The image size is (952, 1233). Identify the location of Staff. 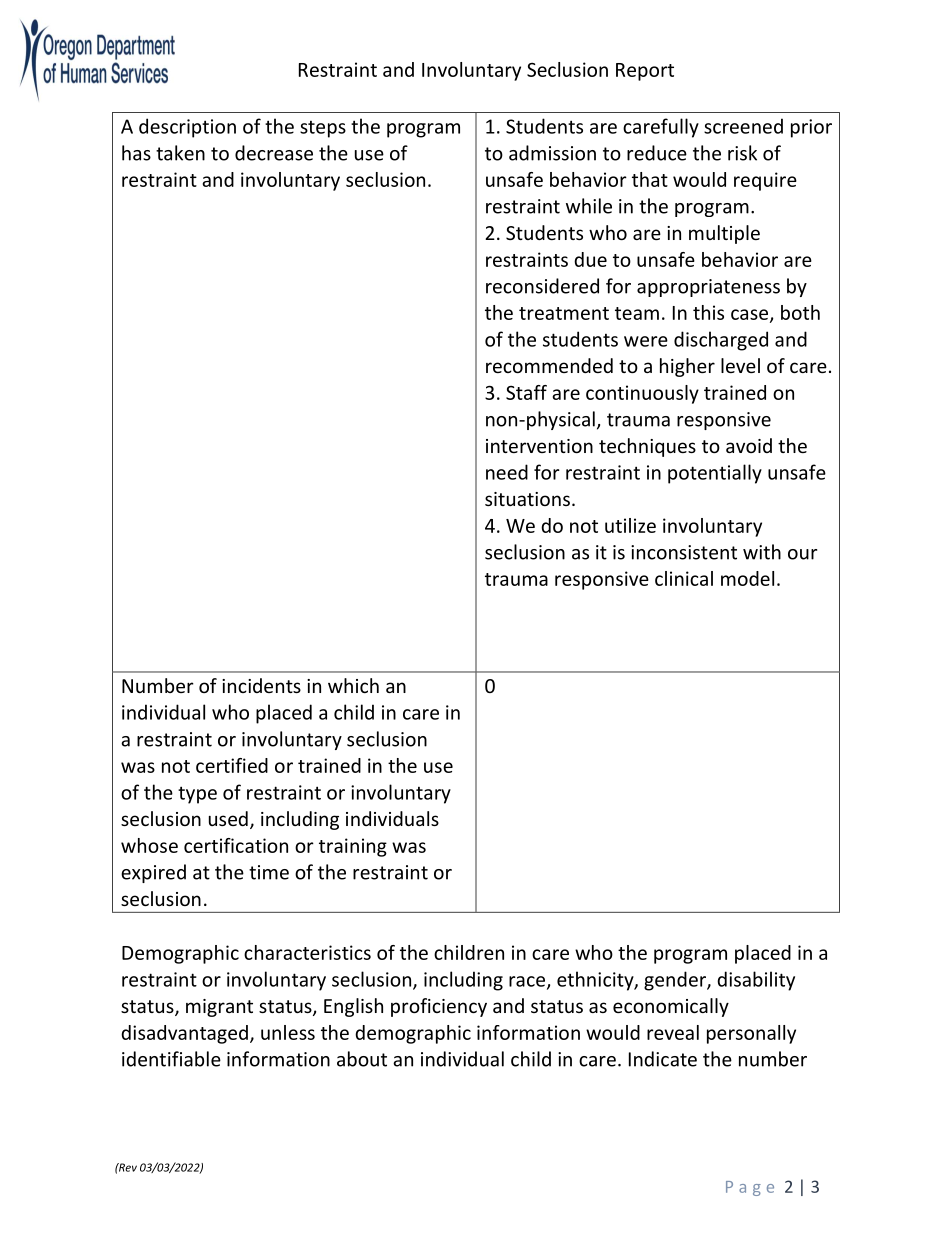
(526, 392).
